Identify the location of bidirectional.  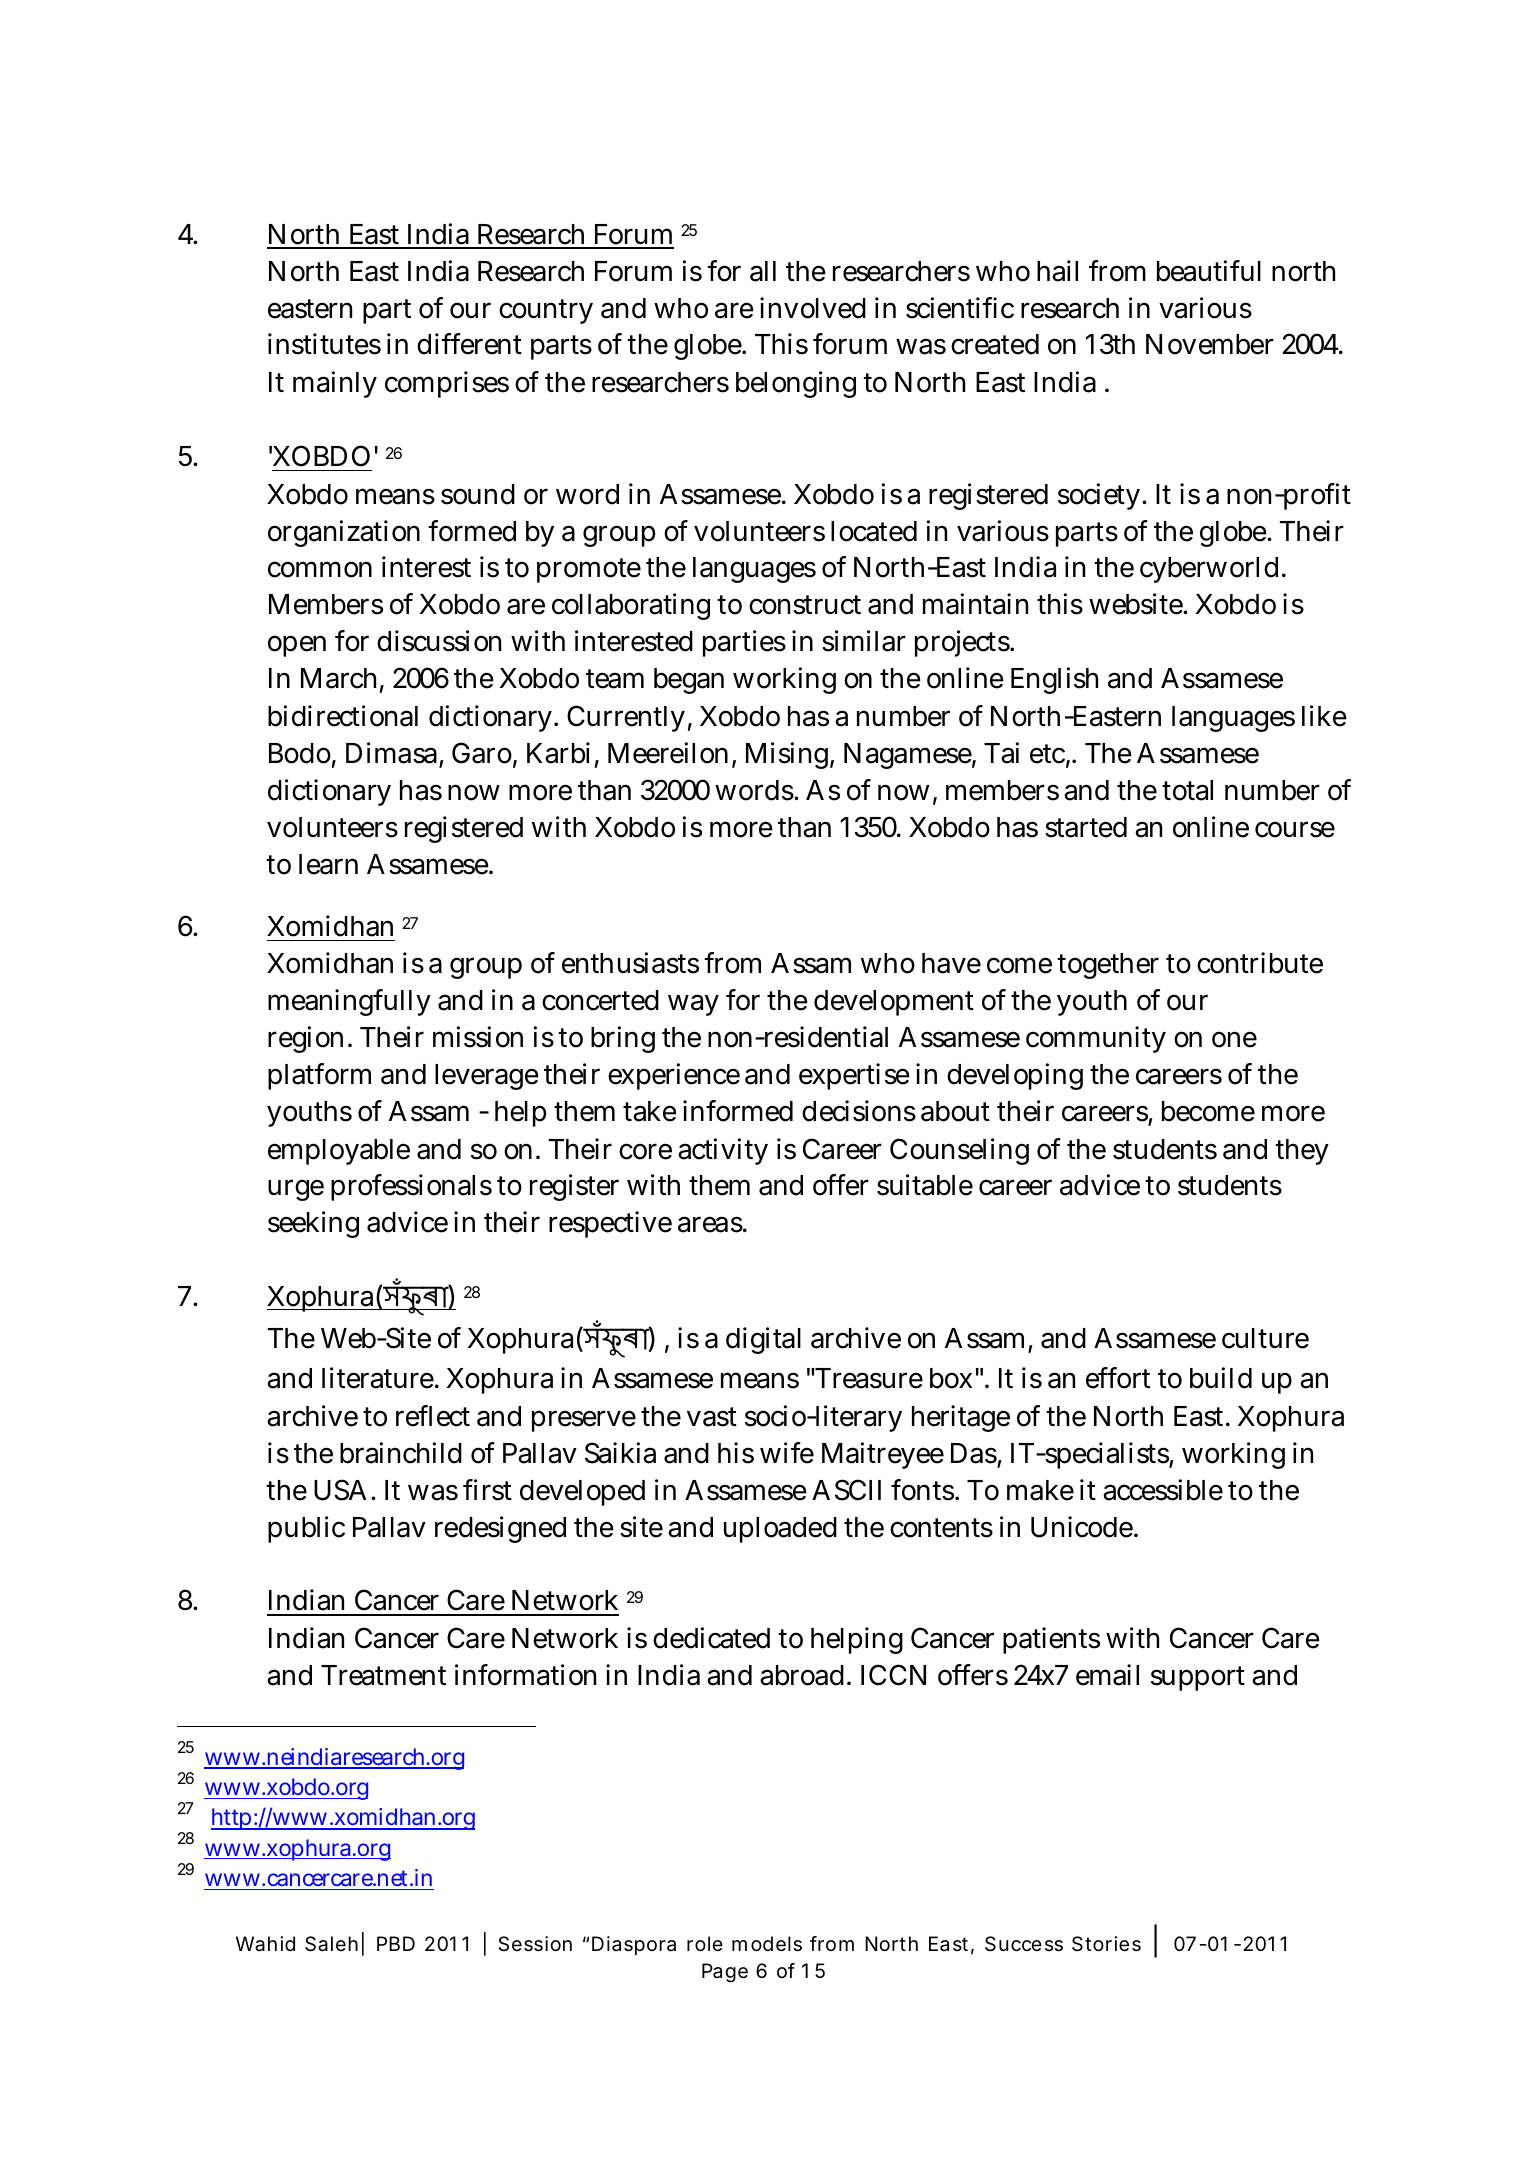
(343, 716).
